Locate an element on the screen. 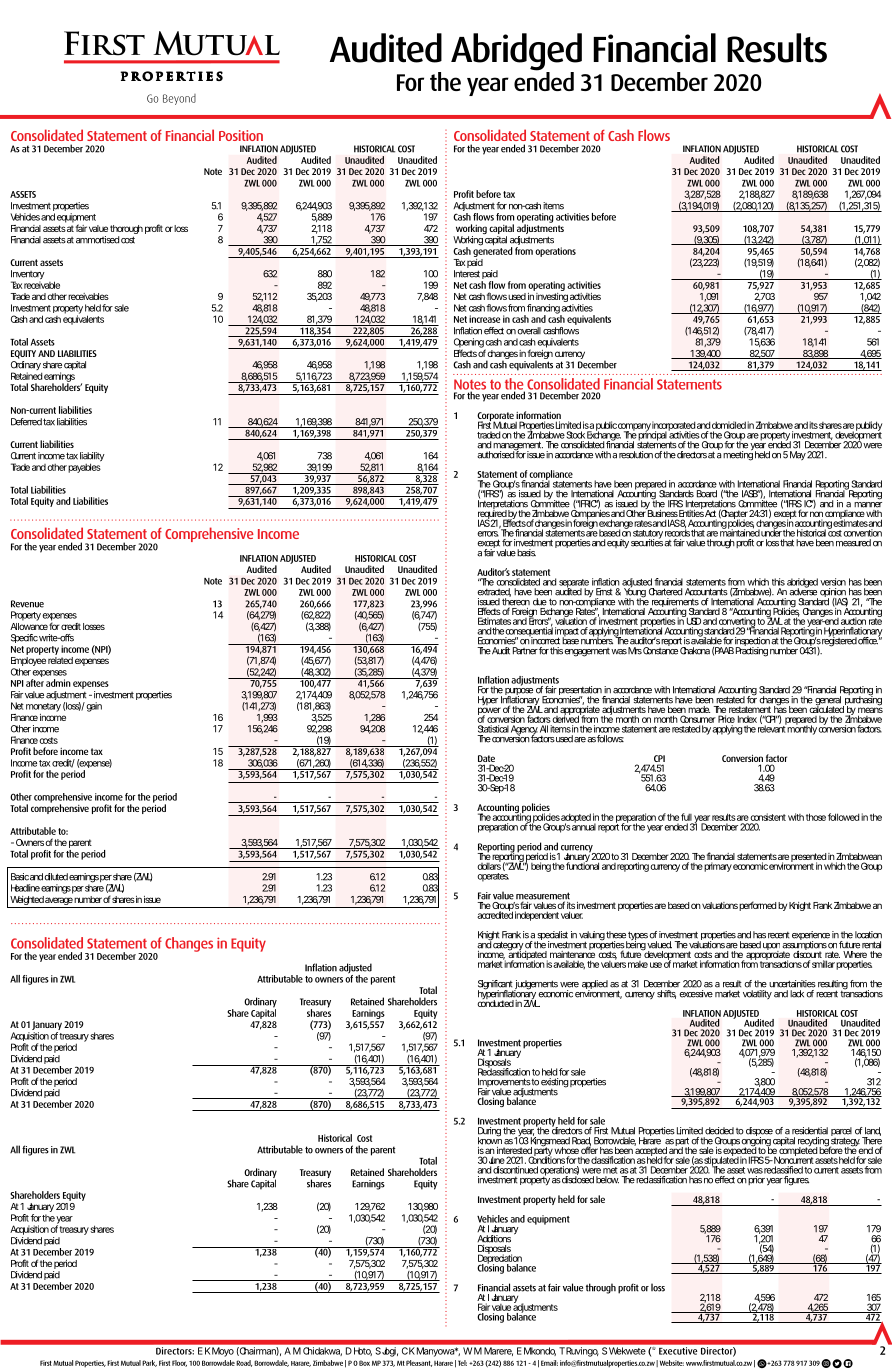 The width and height of the screenshot is (892, 1372). Tel is located at coordinates (462, 1363).
